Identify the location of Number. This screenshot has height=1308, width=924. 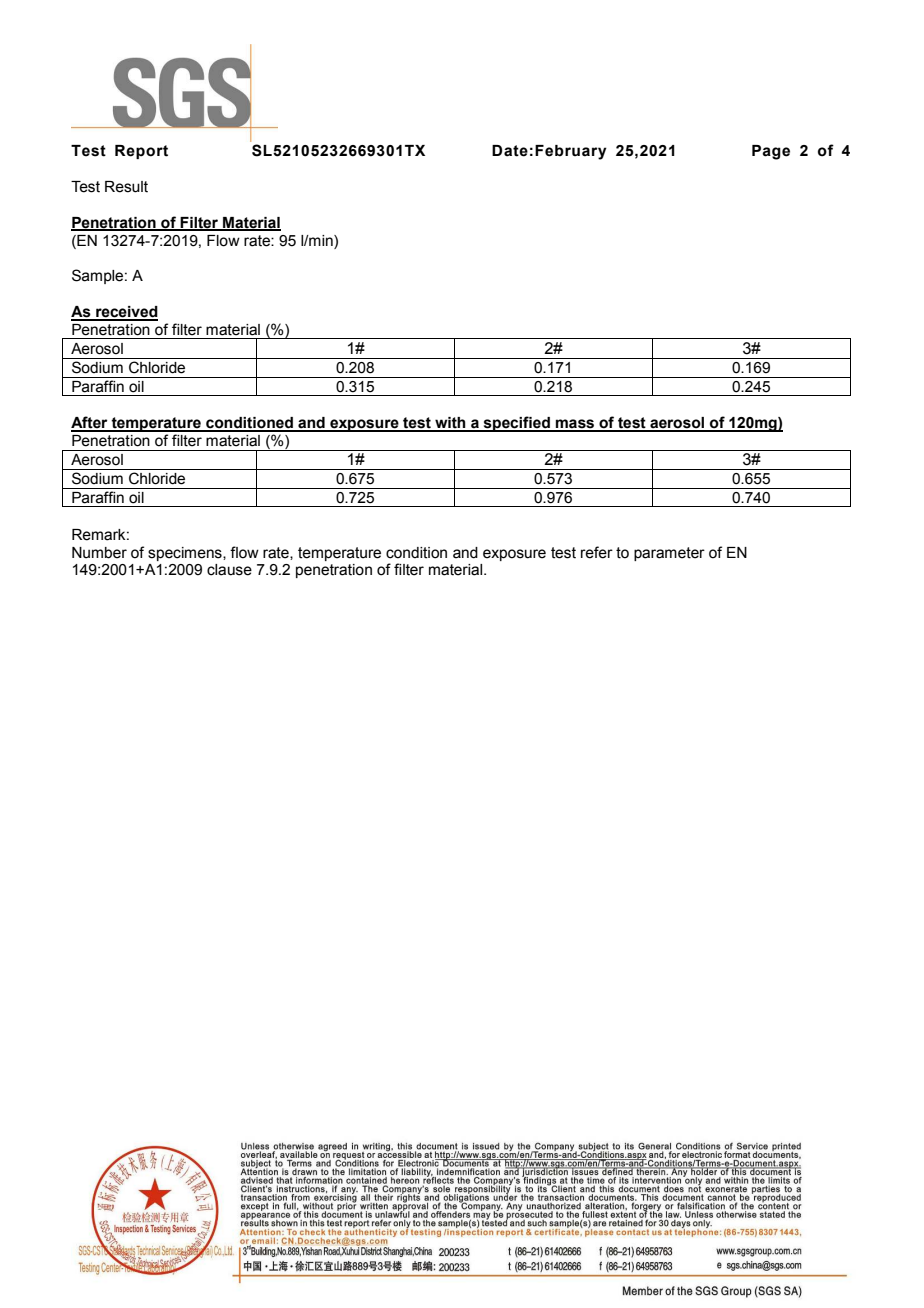
(99, 553).
